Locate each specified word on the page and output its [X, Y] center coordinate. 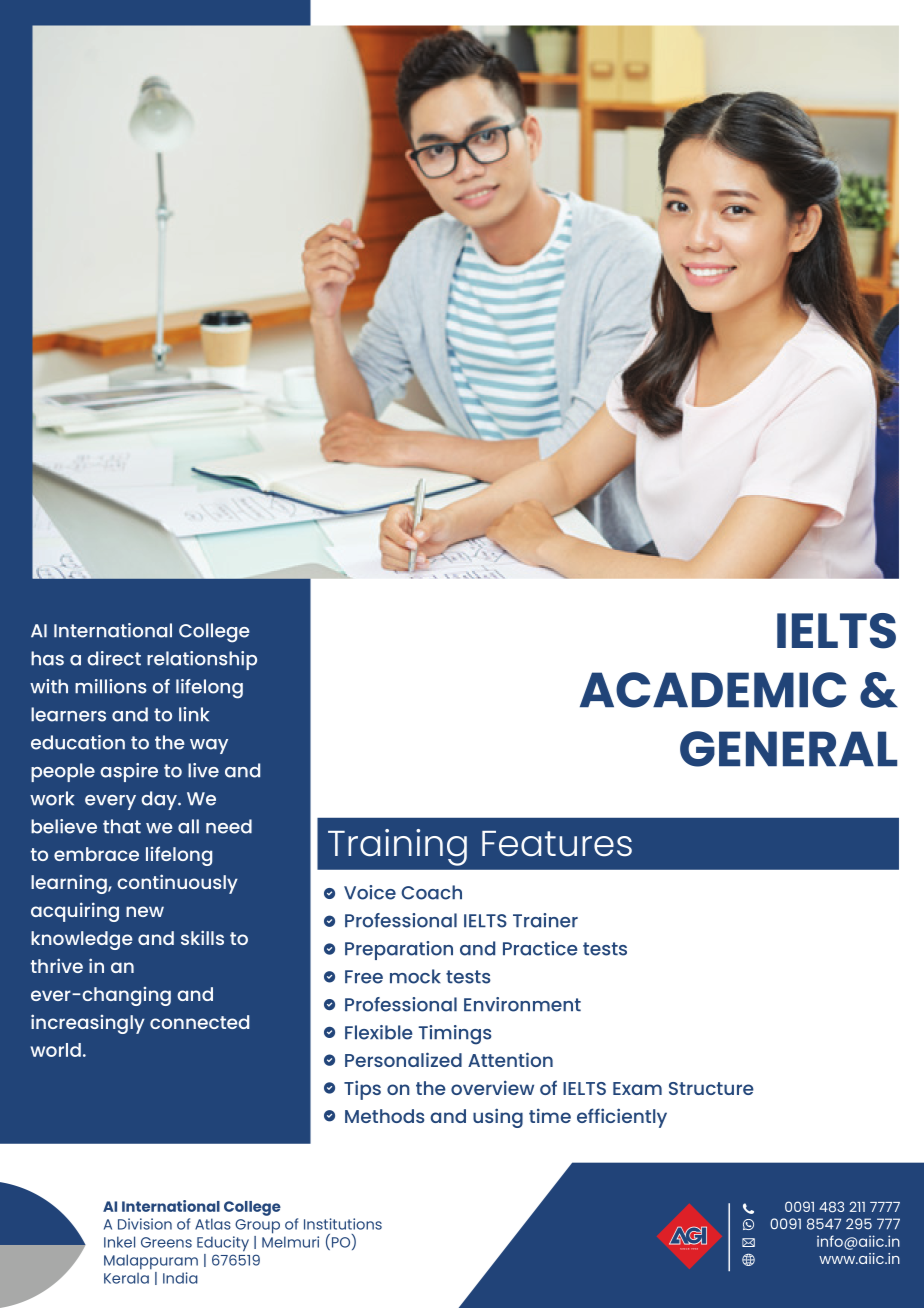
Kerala [126, 1278]
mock [415, 976]
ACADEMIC [713, 690]
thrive [57, 965]
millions [111, 686]
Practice [540, 948]
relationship [202, 660]
